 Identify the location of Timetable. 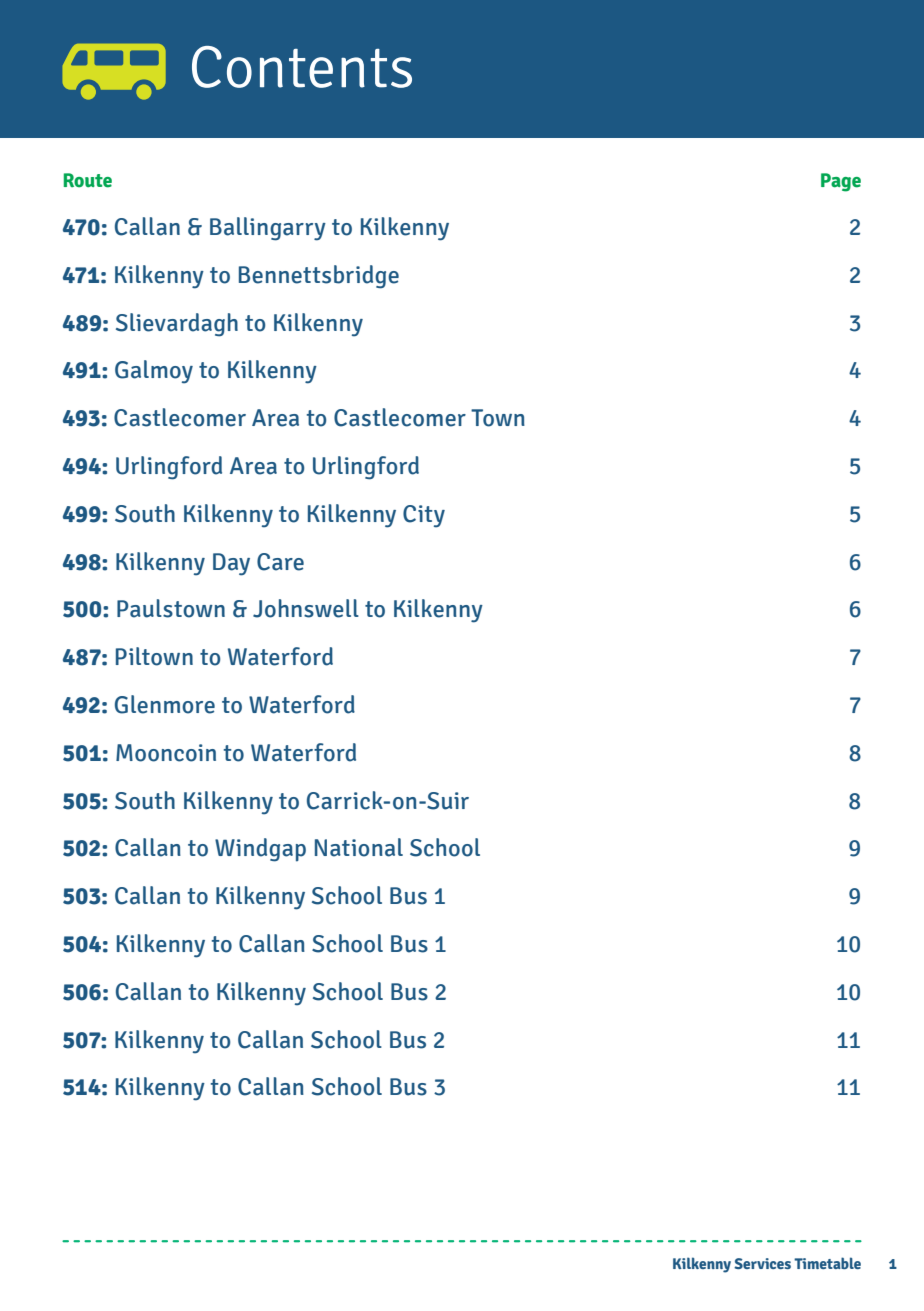
(827, 1263).
